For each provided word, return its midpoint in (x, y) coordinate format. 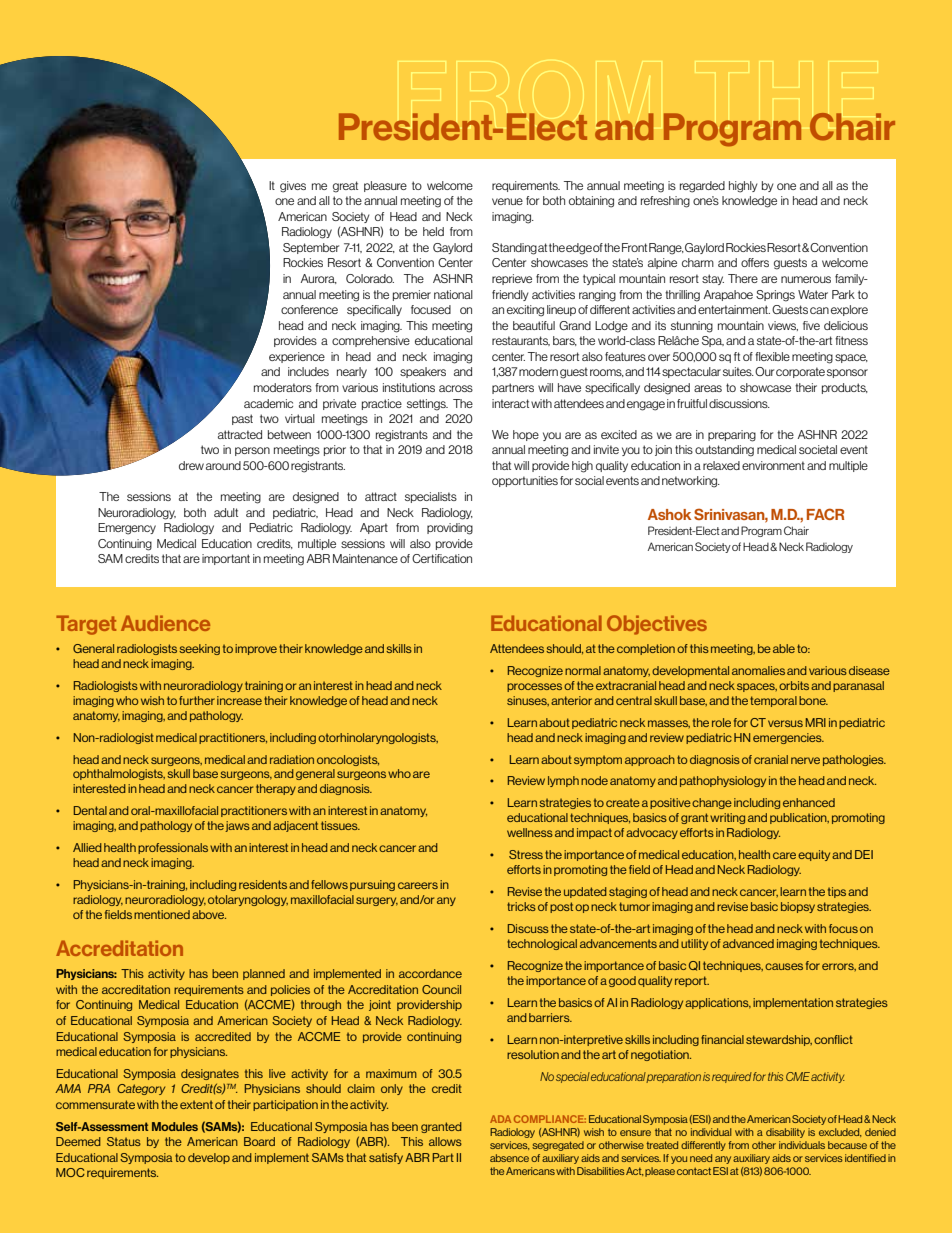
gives (293, 187)
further (197, 700)
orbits (794, 685)
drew (191, 465)
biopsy (798, 907)
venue (507, 201)
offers (755, 262)
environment (773, 465)
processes (534, 687)
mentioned (162, 914)
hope (526, 435)
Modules (175, 1126)
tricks (521, 906)
